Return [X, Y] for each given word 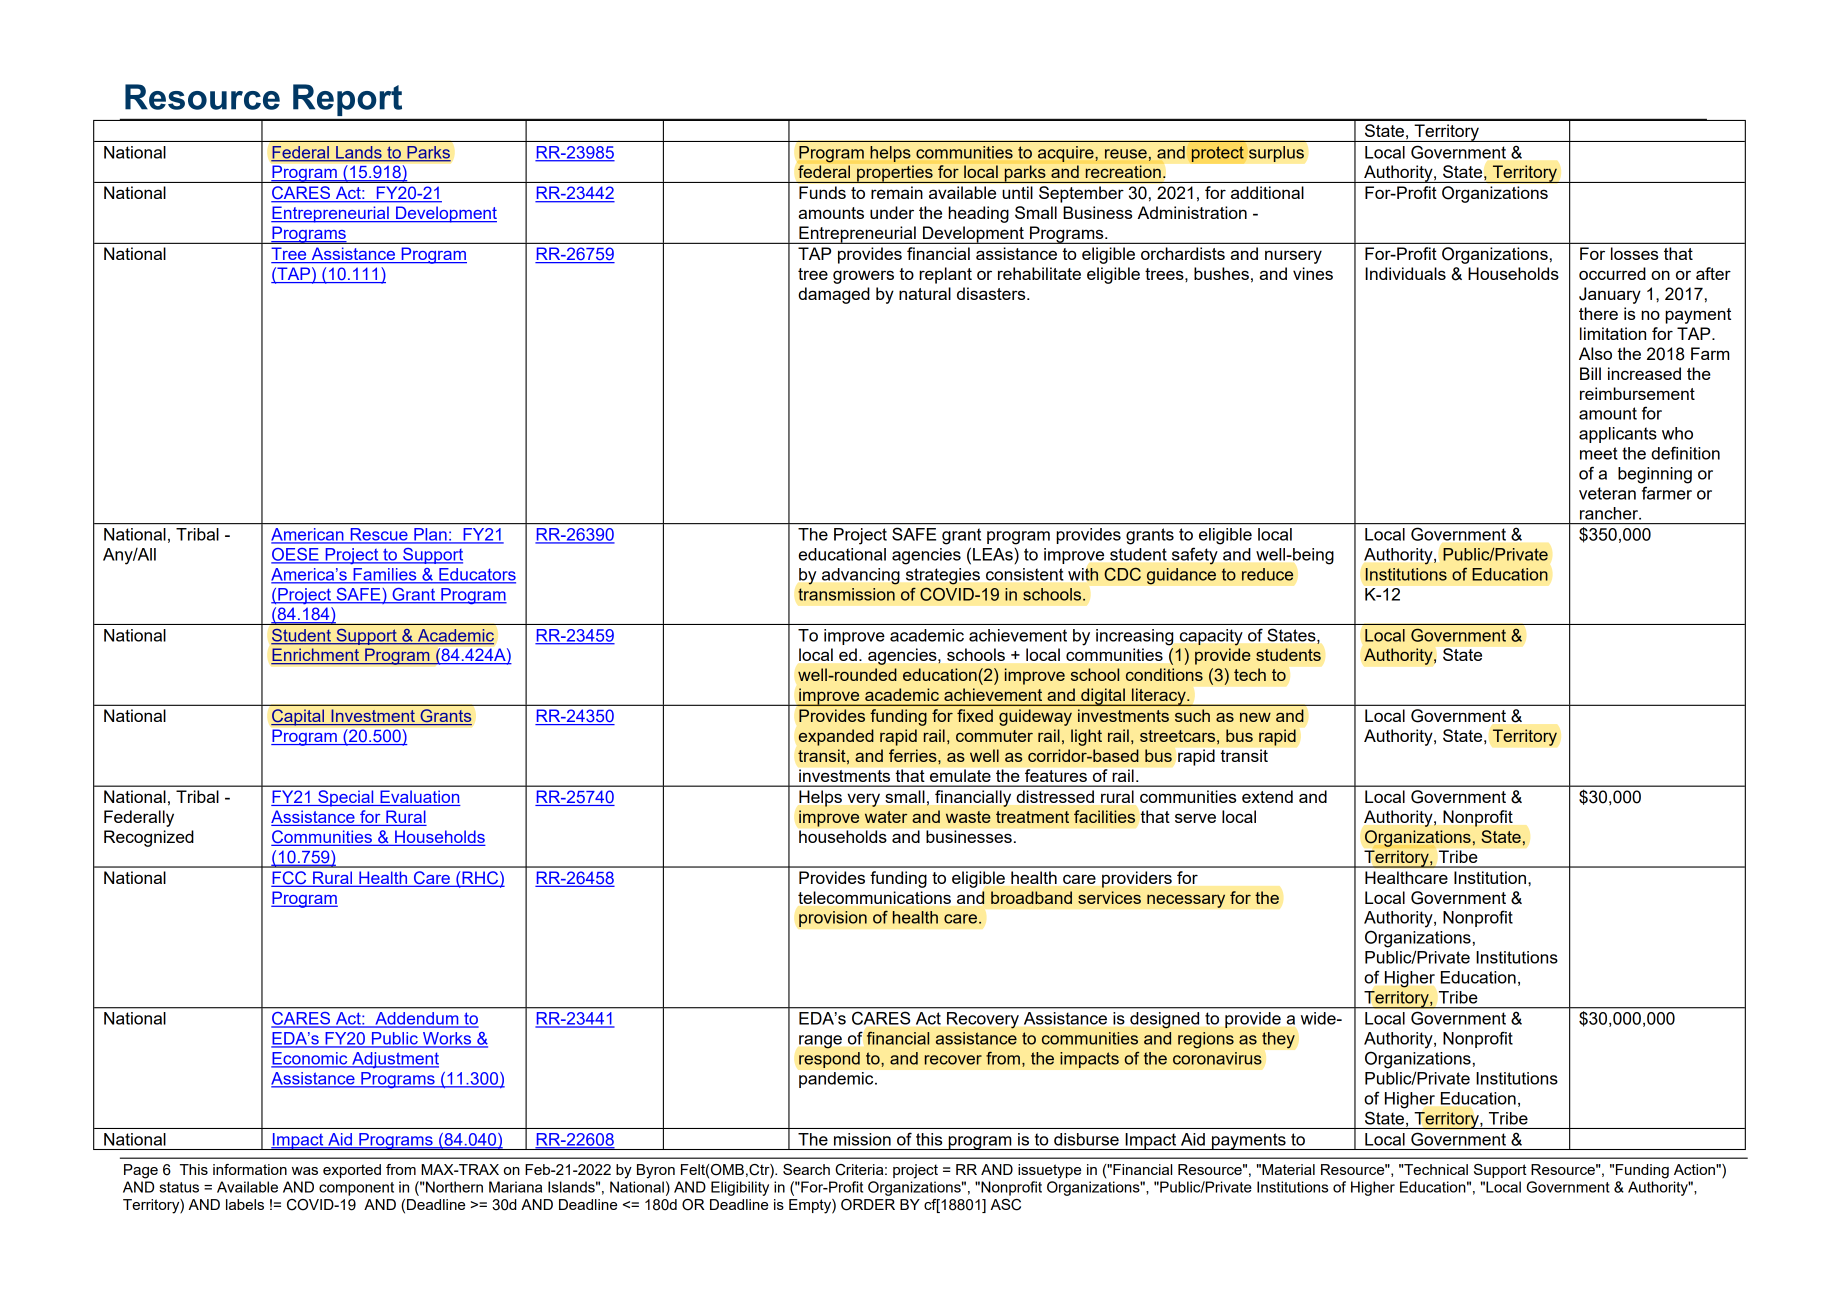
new [1255, 717]
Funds [822, 192]
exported [352, 1171]
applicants [1618, 435]
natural [925, 293]
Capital [299, 717]
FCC [290, 879]
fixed [975, 715]
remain [897, 192]
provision [833, 919]
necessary [1186, 901]
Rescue [379, 535]
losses [1634, 253]
